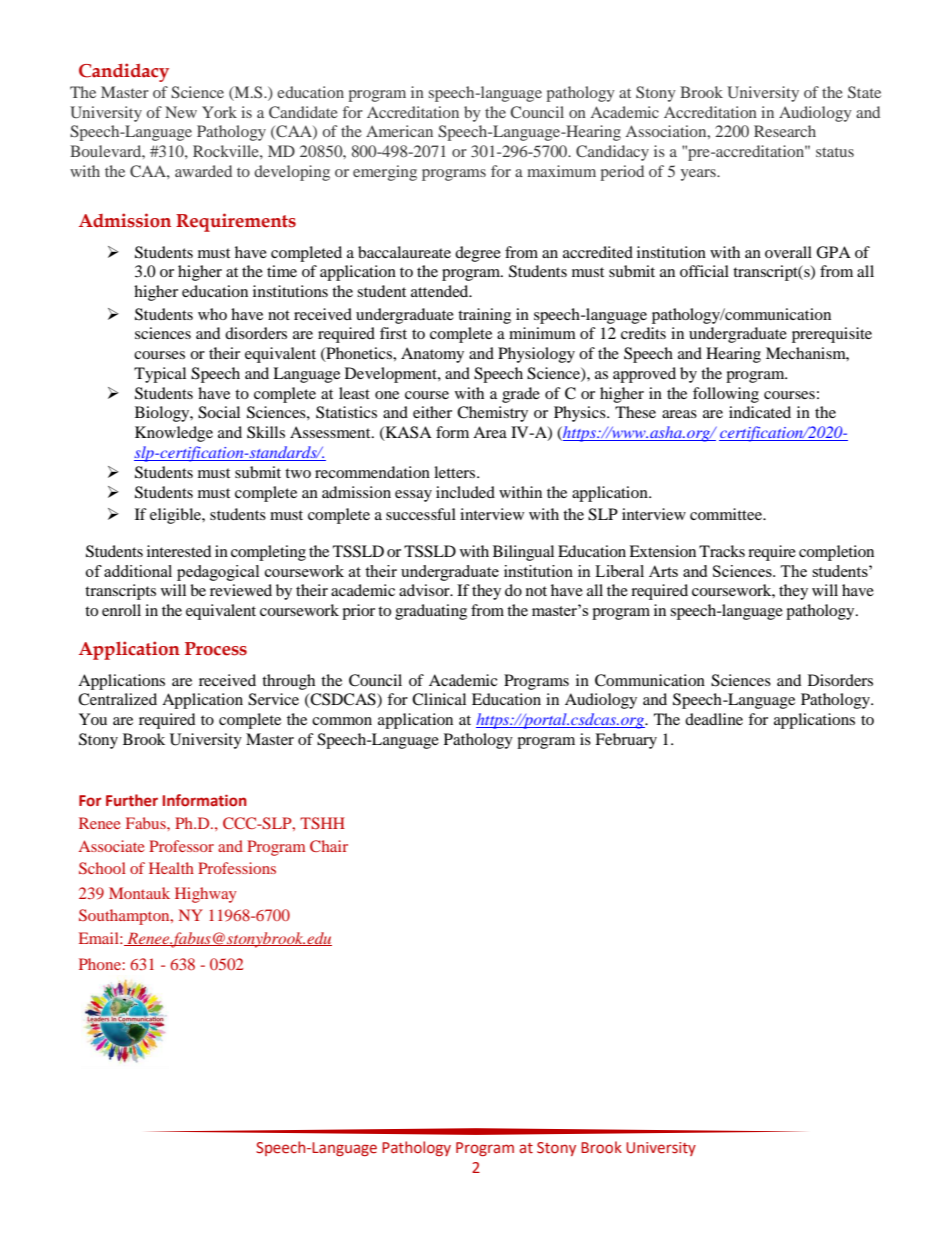  What do you see at coordinates (727, 514) in the document?
I see `committee` at bounding box center [727, 514].
